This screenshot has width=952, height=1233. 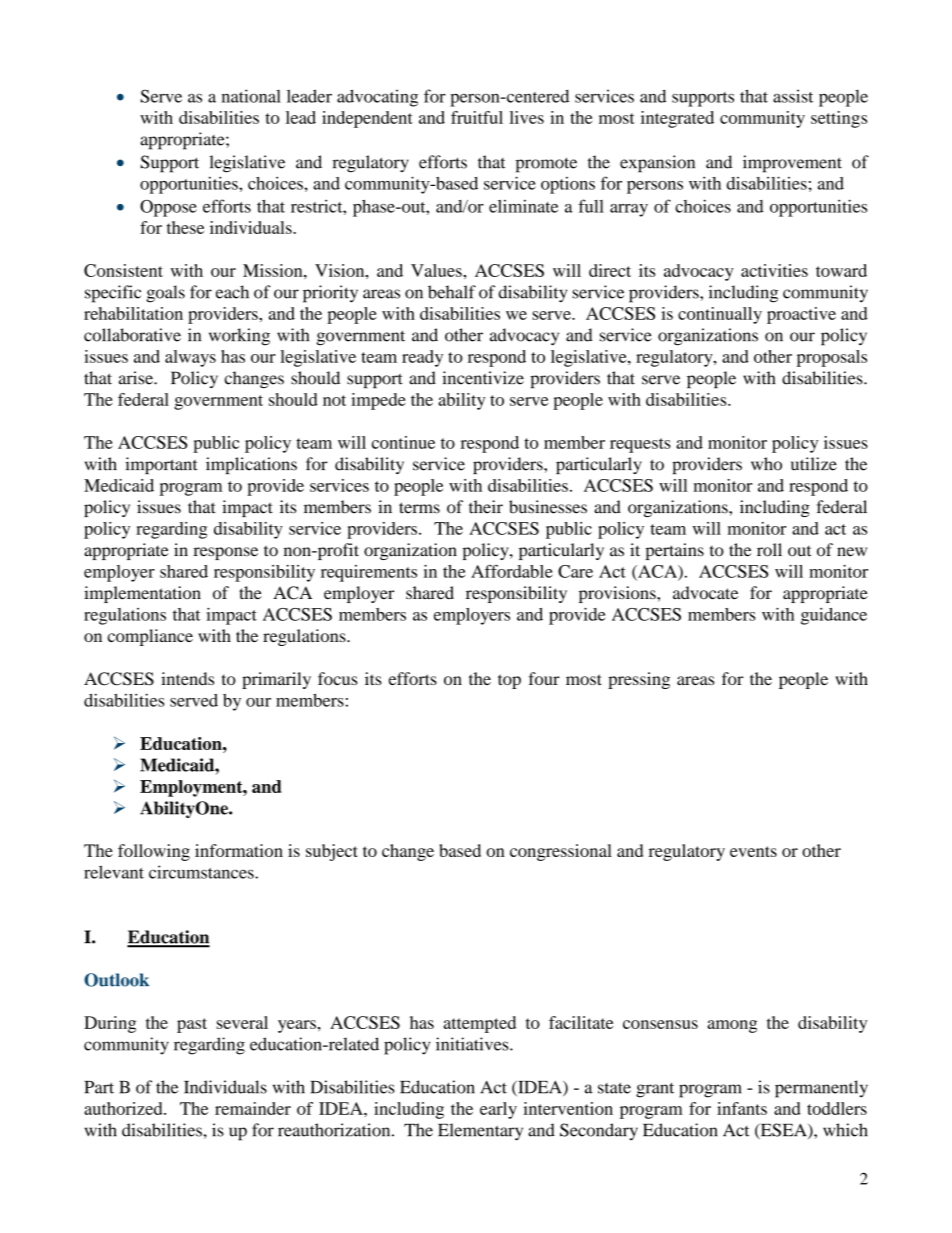 What do you see at coordinates (239, 850) in the screenshot?
I see `information` at bounding box center [239, 850].
